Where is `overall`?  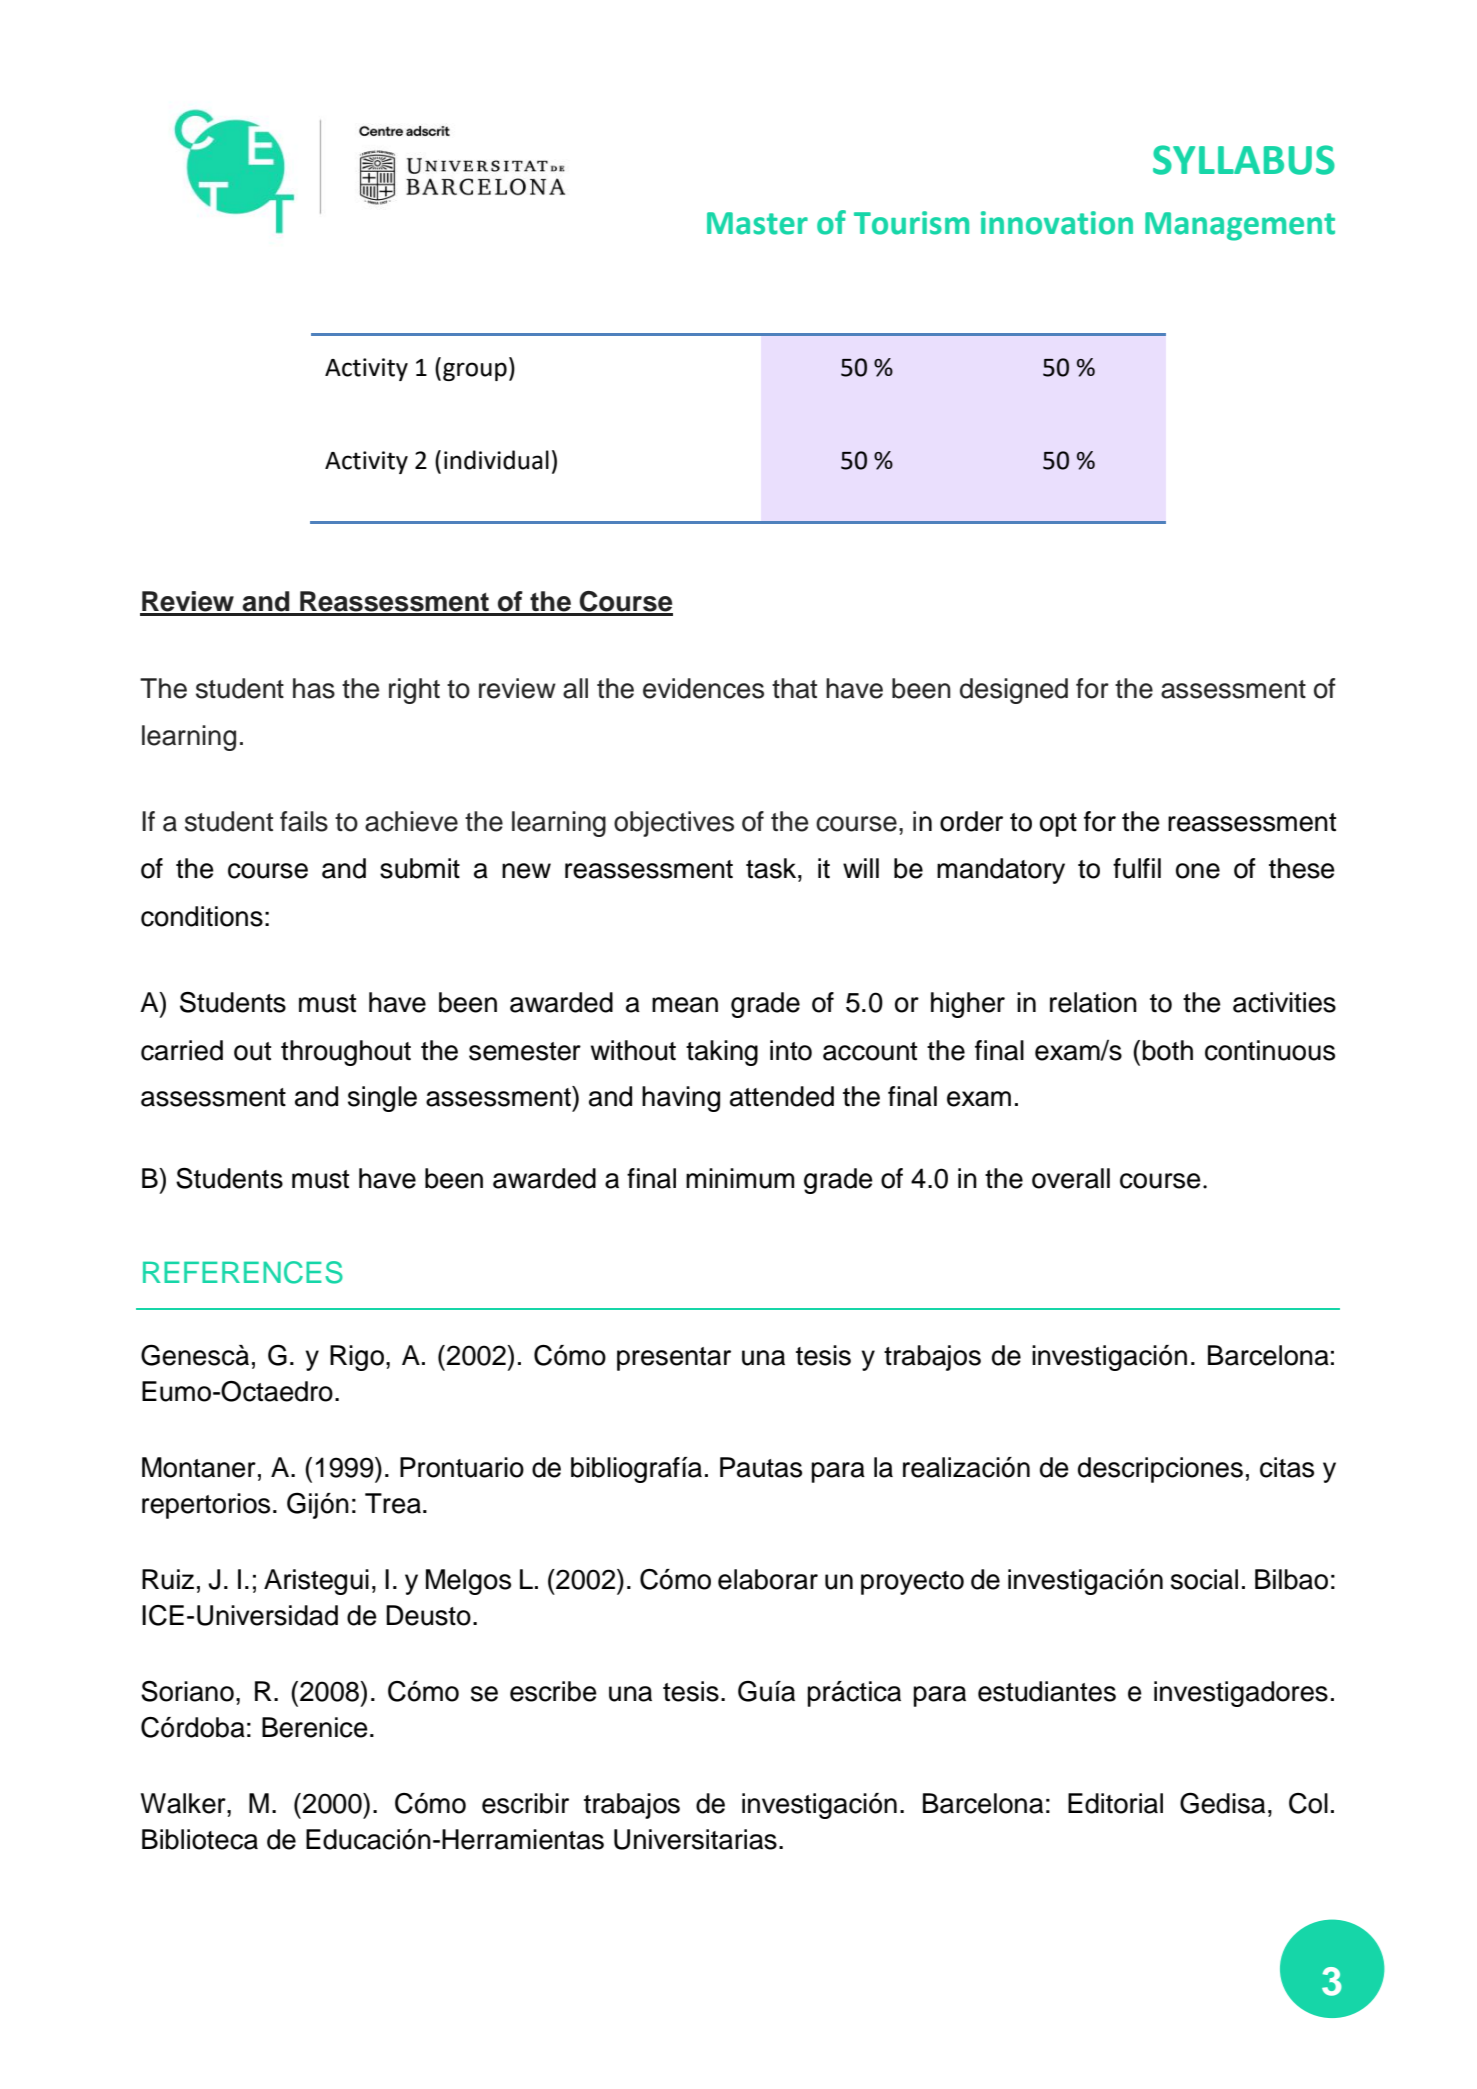
overall is located at coordinates (1071, 1178).
